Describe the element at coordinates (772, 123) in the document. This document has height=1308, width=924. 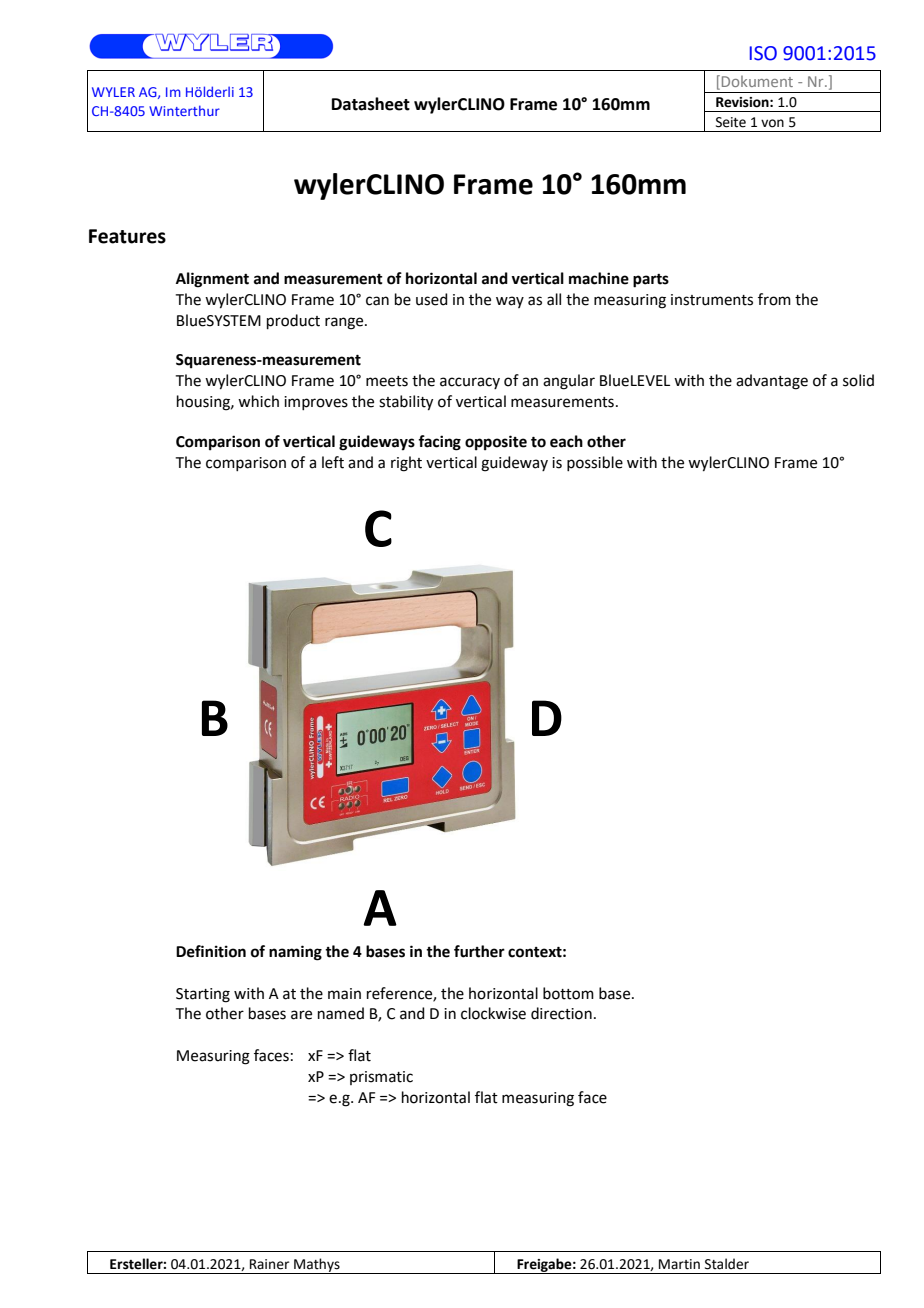
I see `von` at that location.
